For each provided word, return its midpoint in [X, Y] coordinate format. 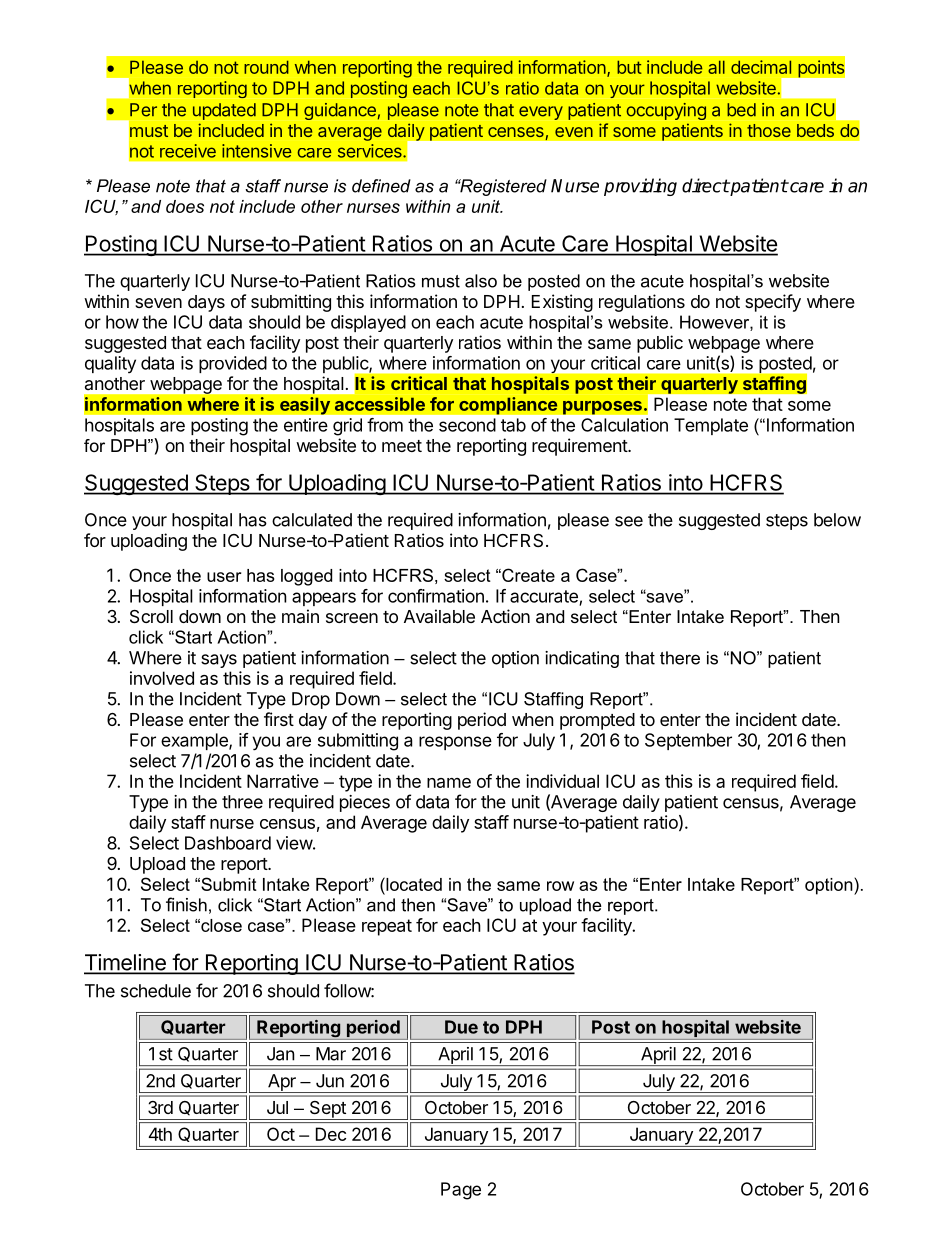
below [837, 520]
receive [188, 151]
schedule [156, 991]
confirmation [436, 596]
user [224, 577]
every [541, 113]
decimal [761, 67]
